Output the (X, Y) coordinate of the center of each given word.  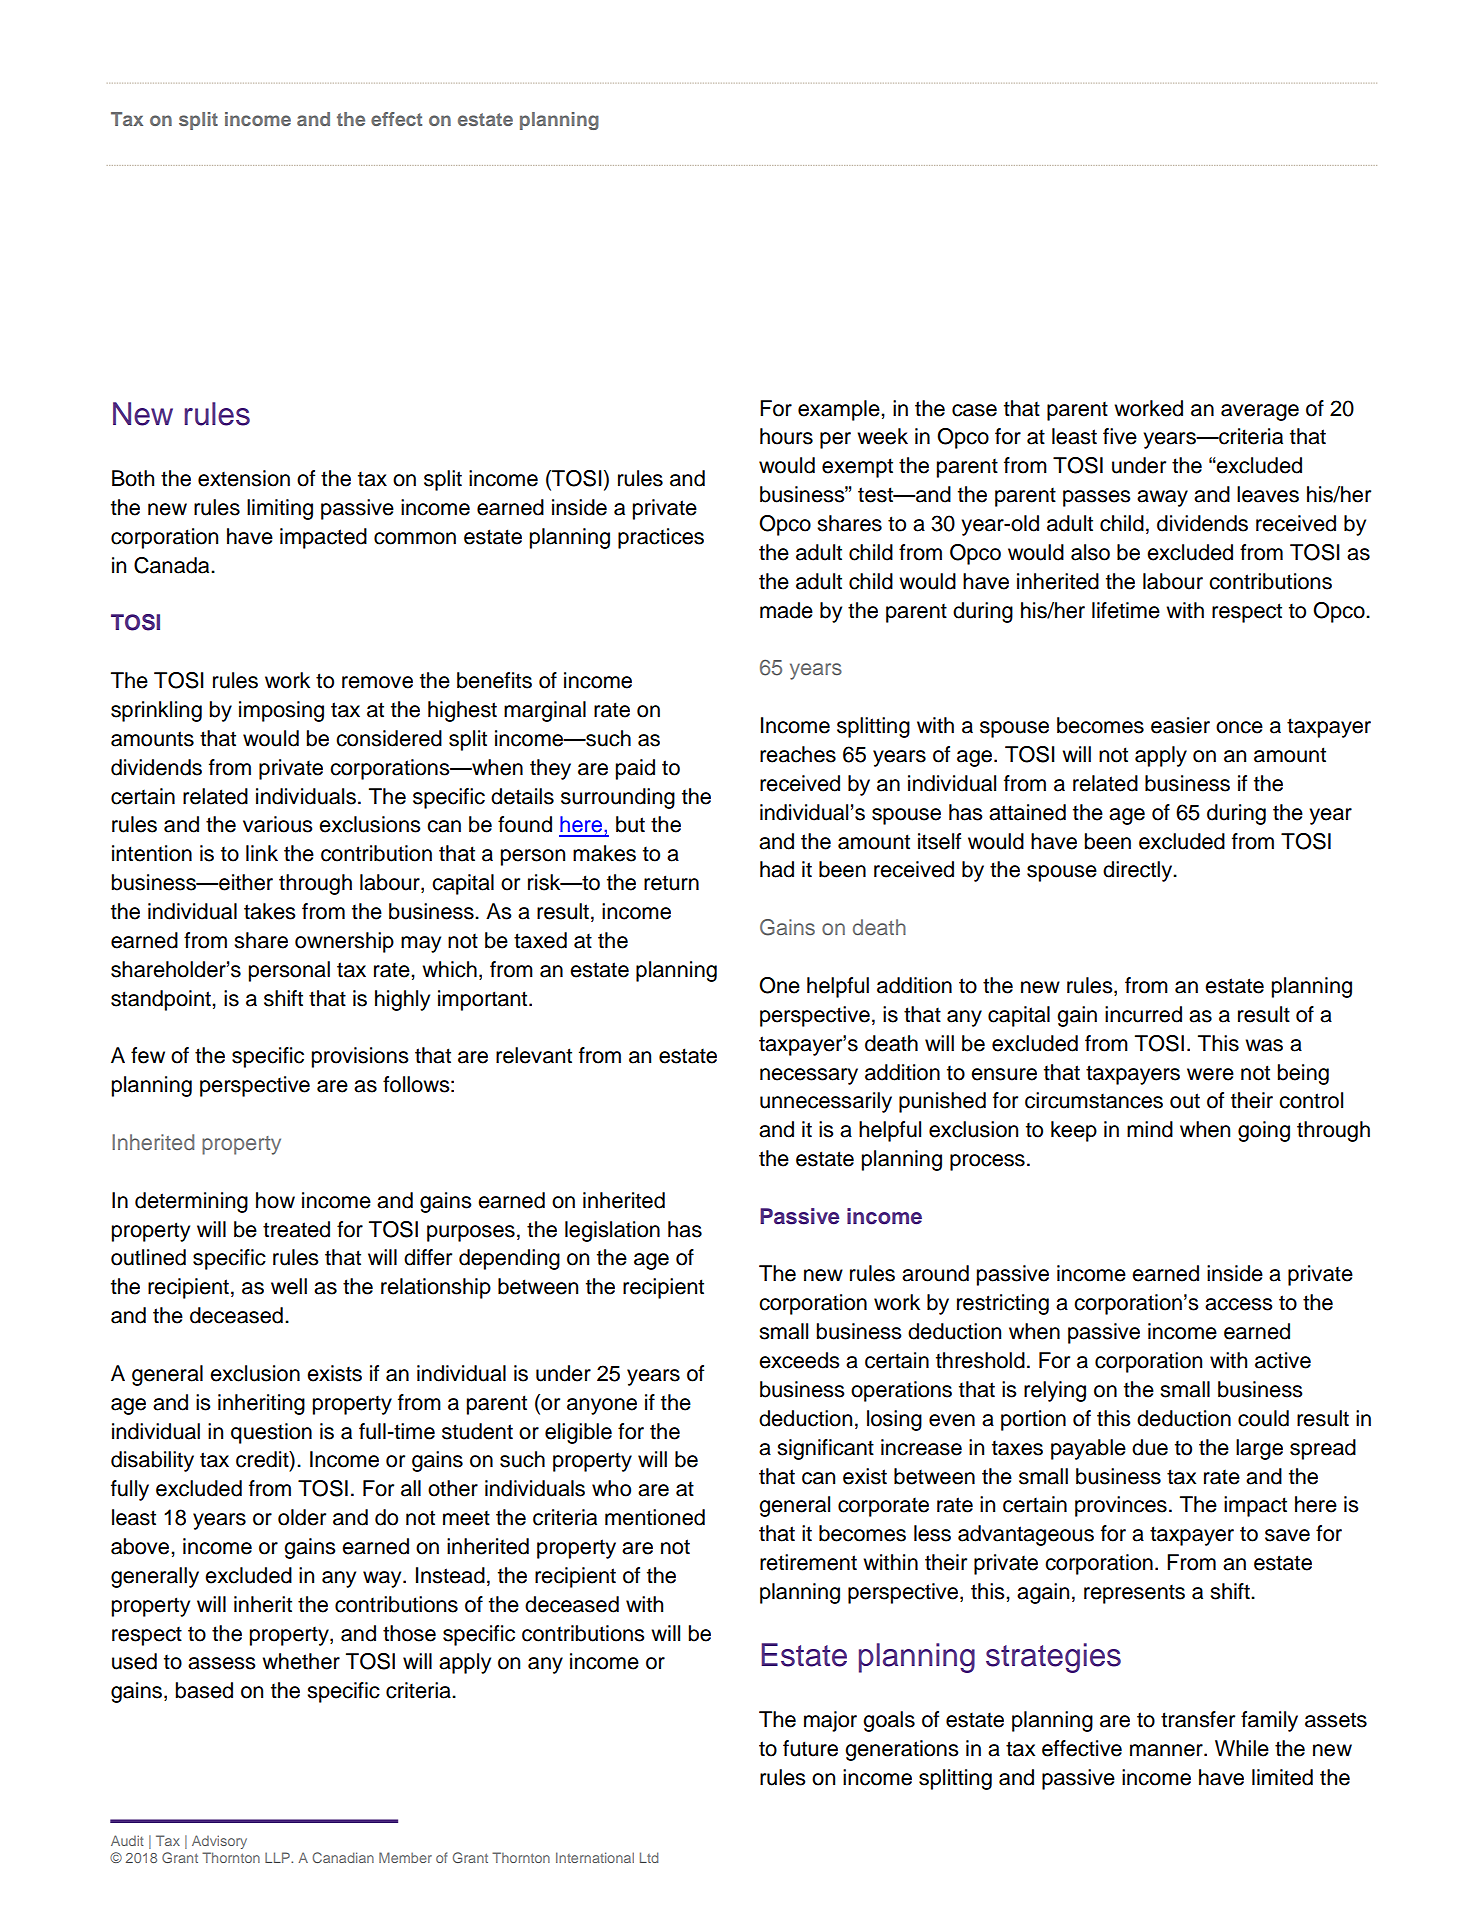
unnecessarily (826, 1102)
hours (786, 436)
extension (244, 478)
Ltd (649, 1857)
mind (1150, 1129)
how (275, 1200)
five (1120, 436)
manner (1167, 1750)
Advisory (219, 1842)
